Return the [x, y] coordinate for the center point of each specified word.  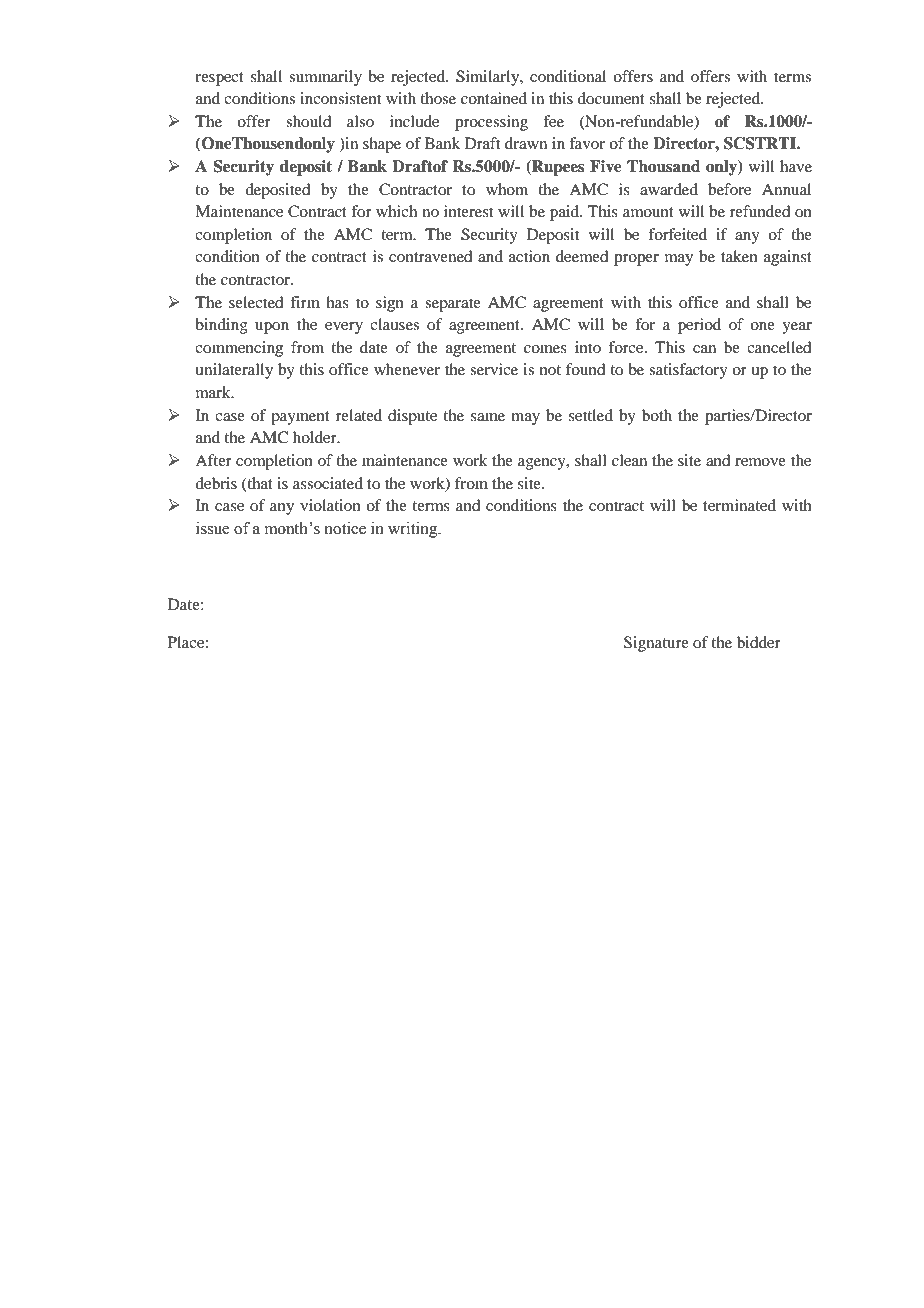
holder [316, 437]
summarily [325, 78]
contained [494, 98]
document [611, 98]
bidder [759, 642]
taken [739, 256]
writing [414, 530]
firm [305, 302]
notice [345, 528]
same [488, 417]
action [529, 256]
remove [760, 462]
